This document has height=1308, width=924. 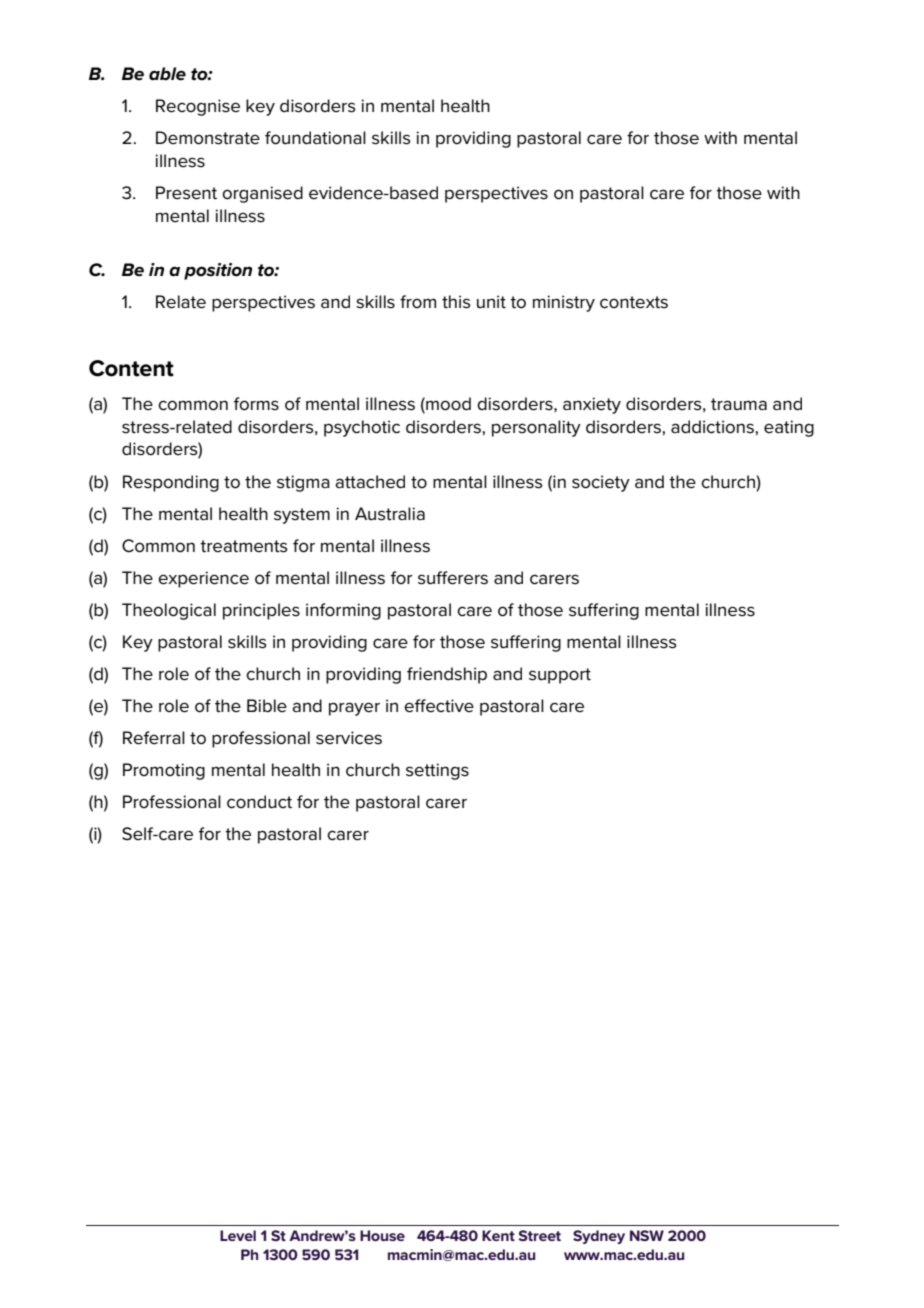 What do you see at coordinates (560, 676) in the document?
I see `support` at bounding box center [560, 676].
